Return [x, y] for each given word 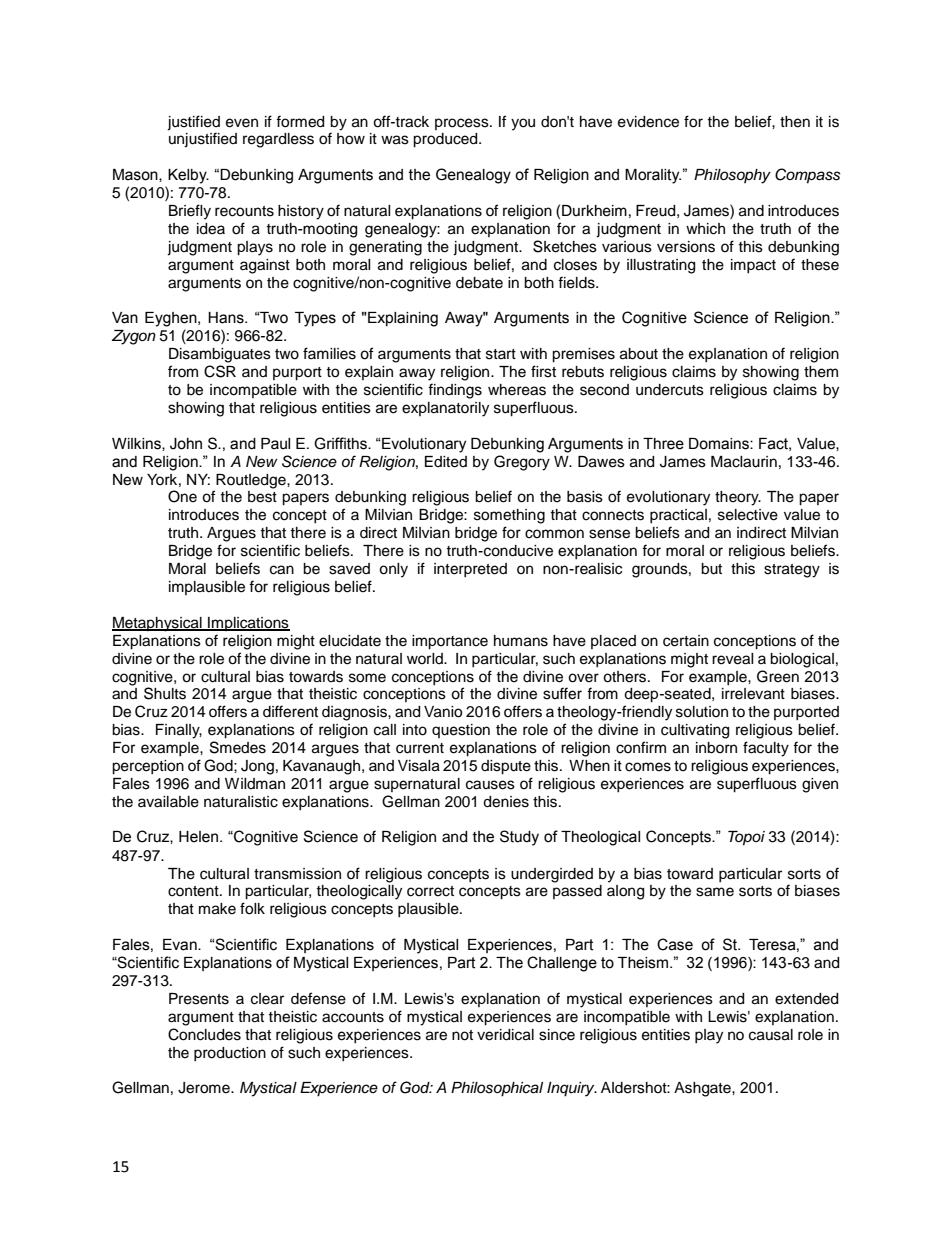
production [230, 1054]
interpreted [470, 570]
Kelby [188, 176]
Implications [248, 624]
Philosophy [732, 176]
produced [446, 140]
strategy [792, 571]
